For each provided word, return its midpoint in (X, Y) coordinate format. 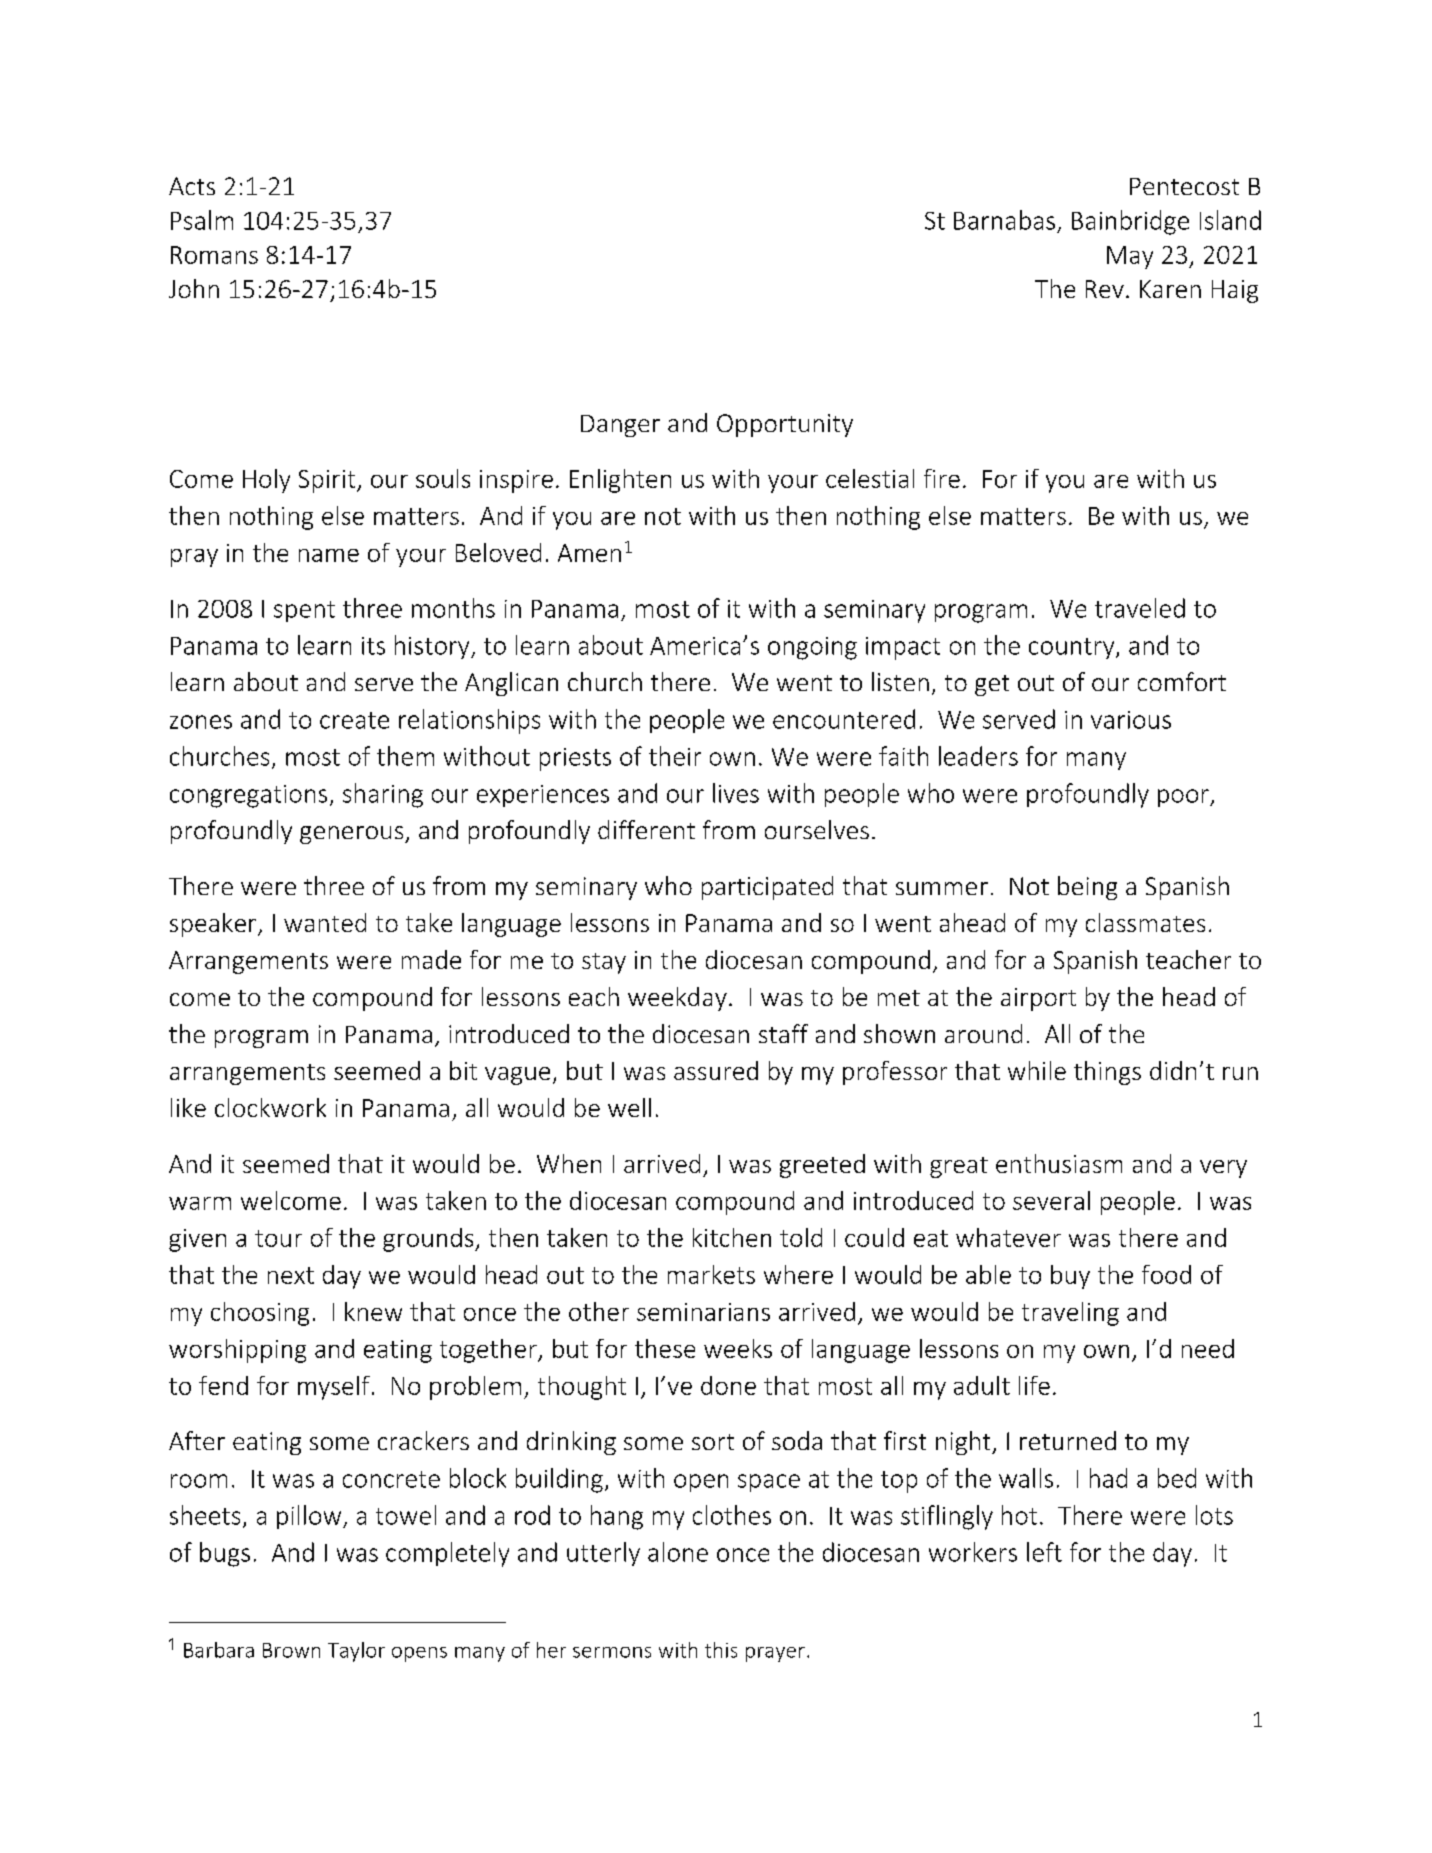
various (1131, 720)
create (354, 720)
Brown (291, 1650)
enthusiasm (1059, 1163)
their (675, 756)
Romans (214, 255)
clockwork (270, 1107)
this (721, 1650)
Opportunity (785, 425)
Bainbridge (1130, 222)
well (629, 1107)
